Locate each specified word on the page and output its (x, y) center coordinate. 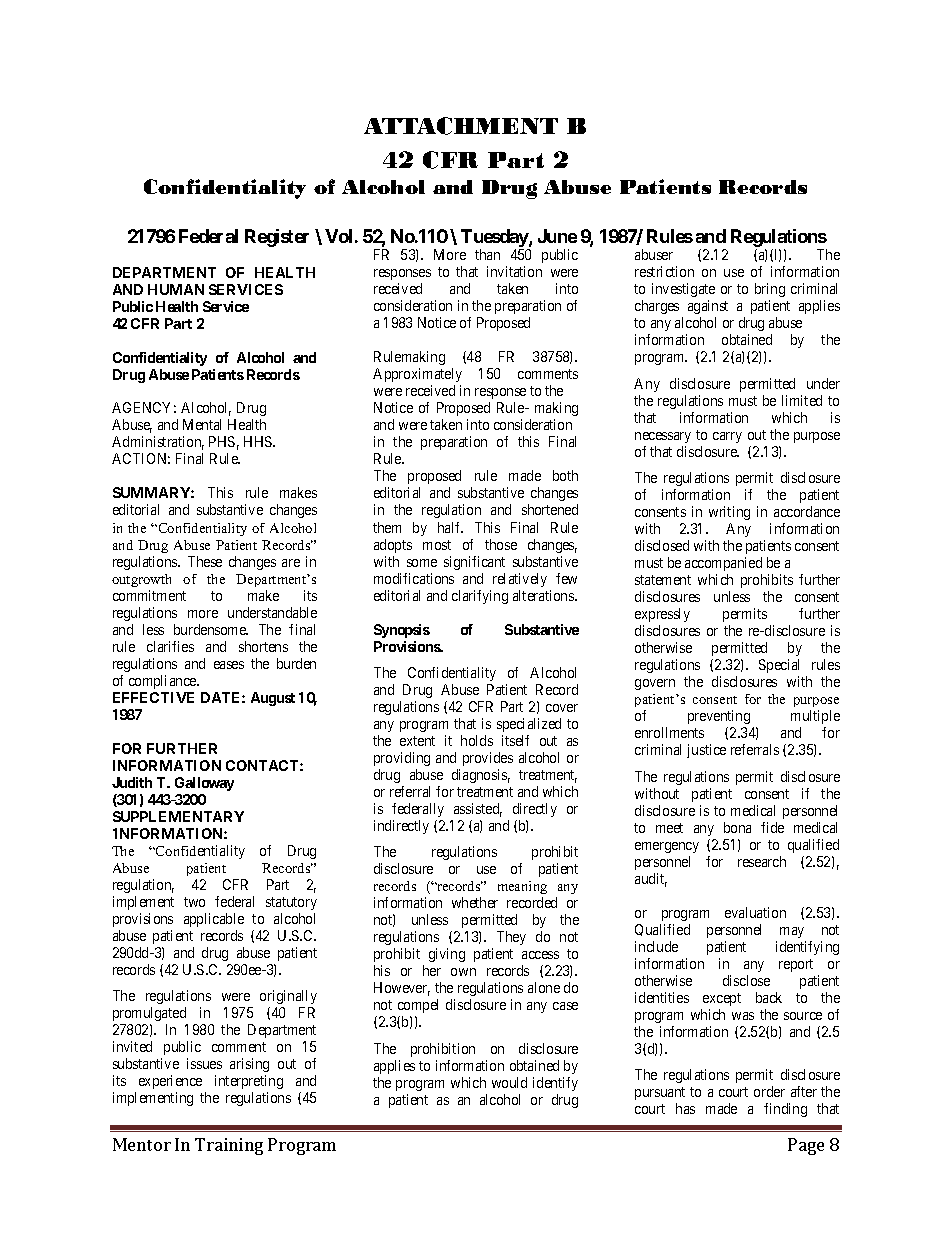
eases (229, 665)
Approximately (417, 377)
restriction (664, 271)
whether (475, 902)
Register (277, 238)
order (769, 1091)
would (509, 1082)
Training (229, 1146)
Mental (202, 424)
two (194, 902)
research (762, 861)
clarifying (480, 597)
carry (727, 437)
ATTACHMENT (461, 126)
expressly (662, 615)
